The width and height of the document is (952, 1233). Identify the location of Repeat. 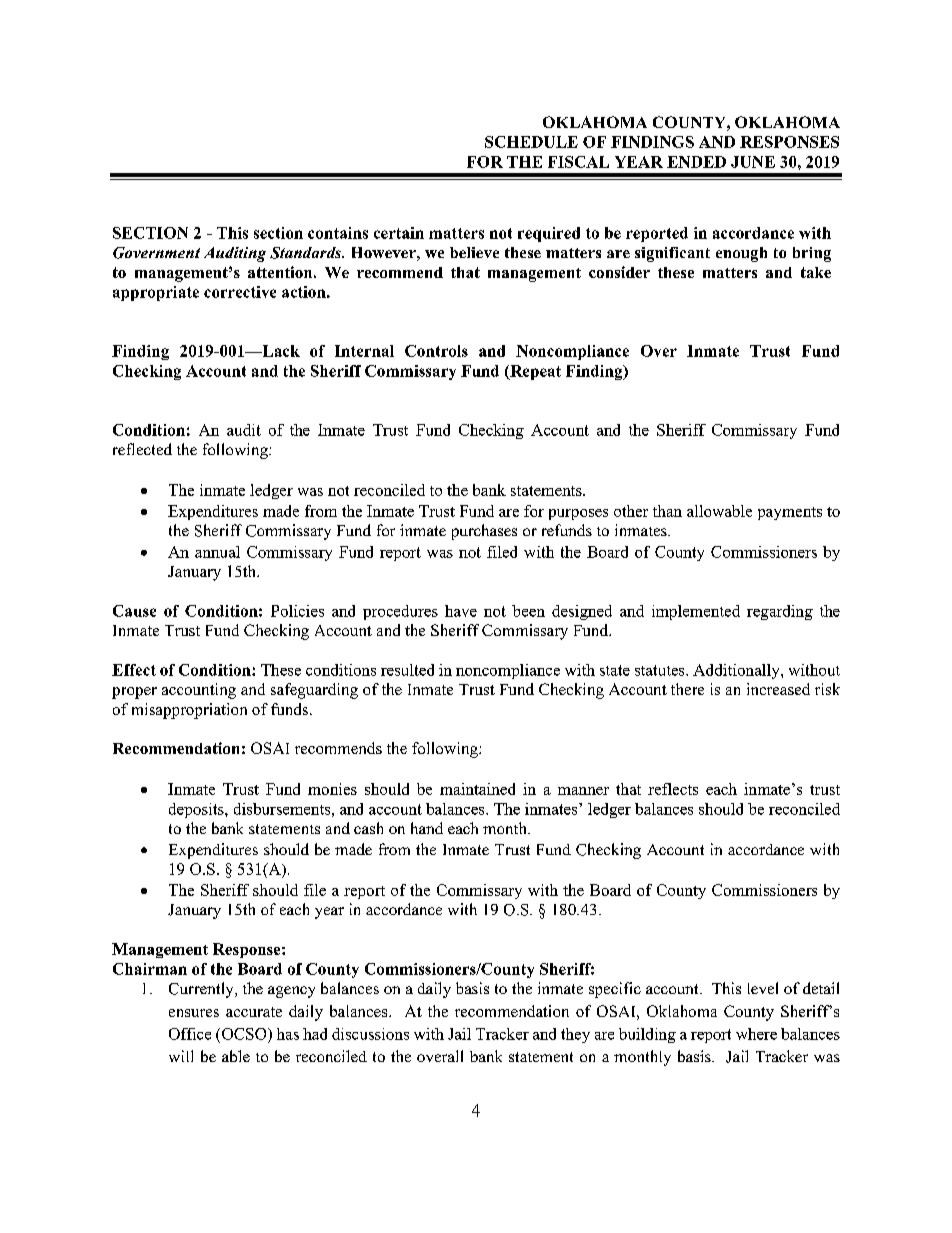
(534, 372).
